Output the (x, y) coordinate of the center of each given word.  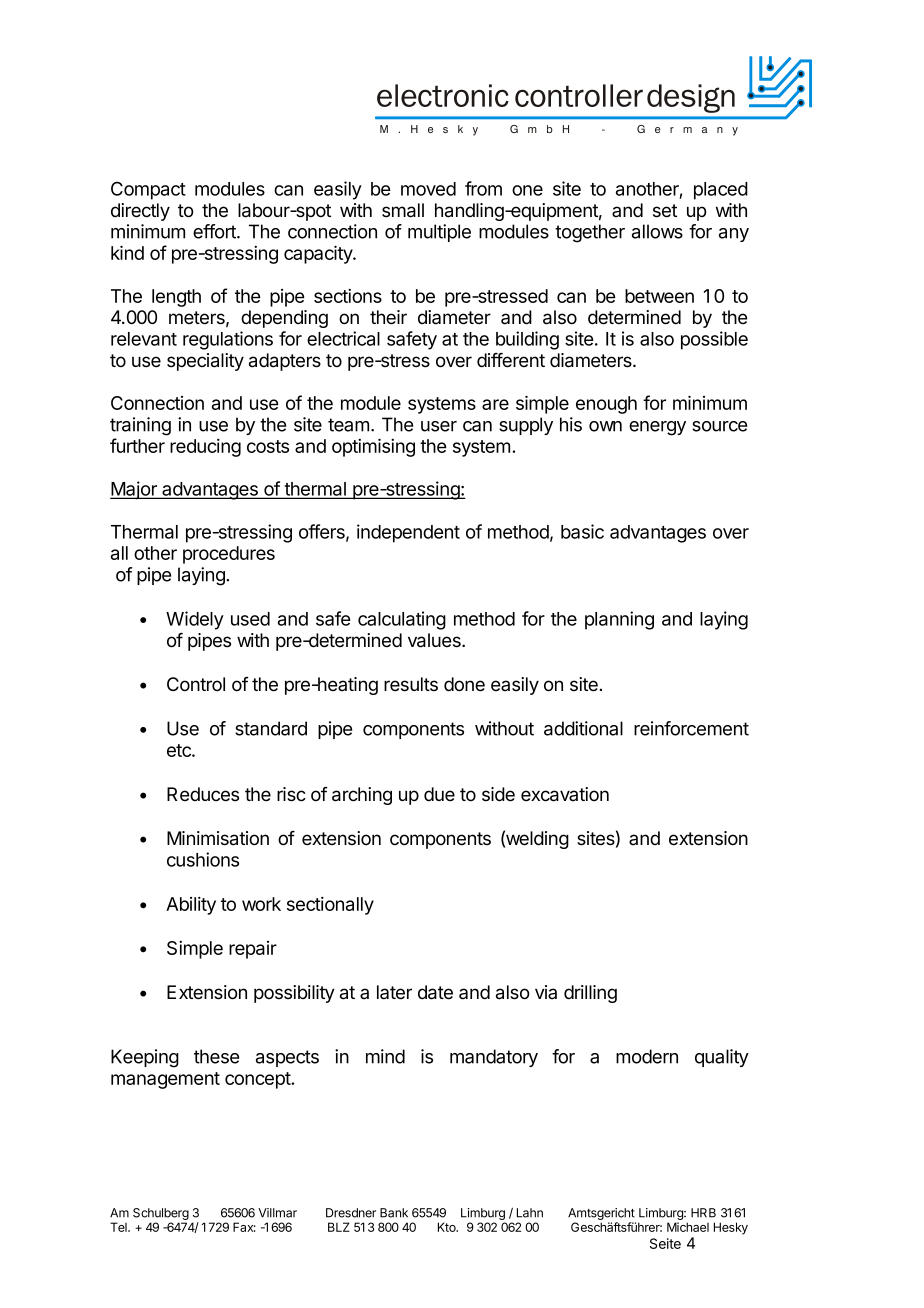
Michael (688, 1227)
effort (215, 231)
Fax (244, 1227)
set (665, 211)
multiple (439, 233)
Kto (448, 1227)
